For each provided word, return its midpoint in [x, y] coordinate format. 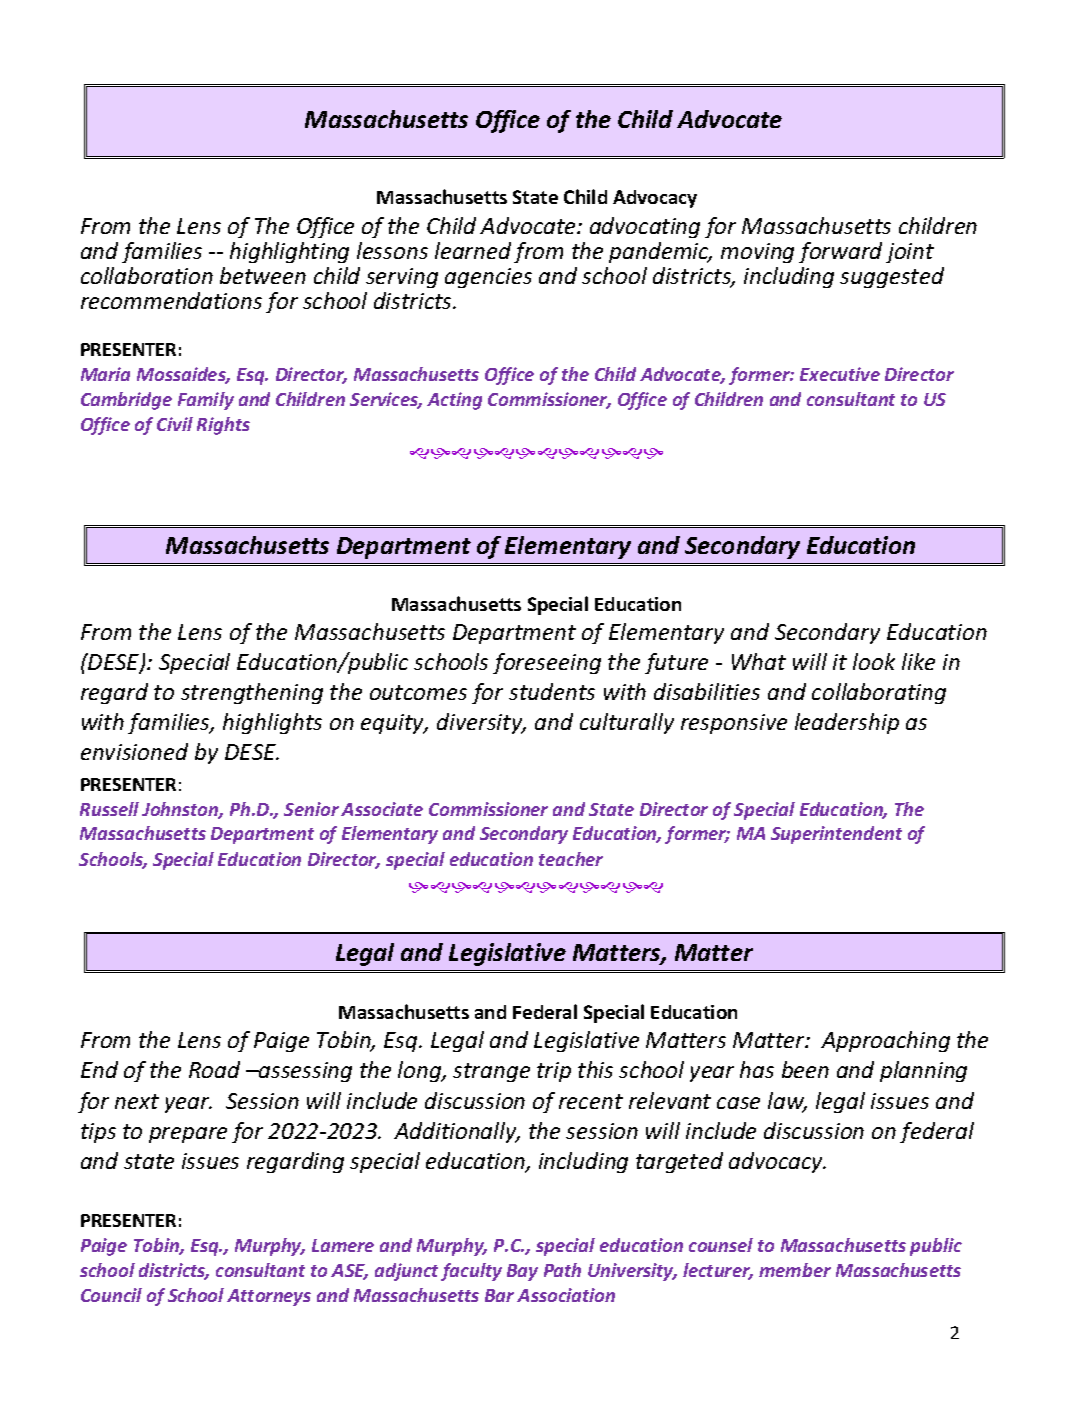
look [874, 661]
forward [840, 252]
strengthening [252, 693]
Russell [109, 809]
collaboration [147, 275]
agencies [488, 278]
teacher [571, 859]
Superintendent [836, 835]
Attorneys [269, 1297]
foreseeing [547, 663]
